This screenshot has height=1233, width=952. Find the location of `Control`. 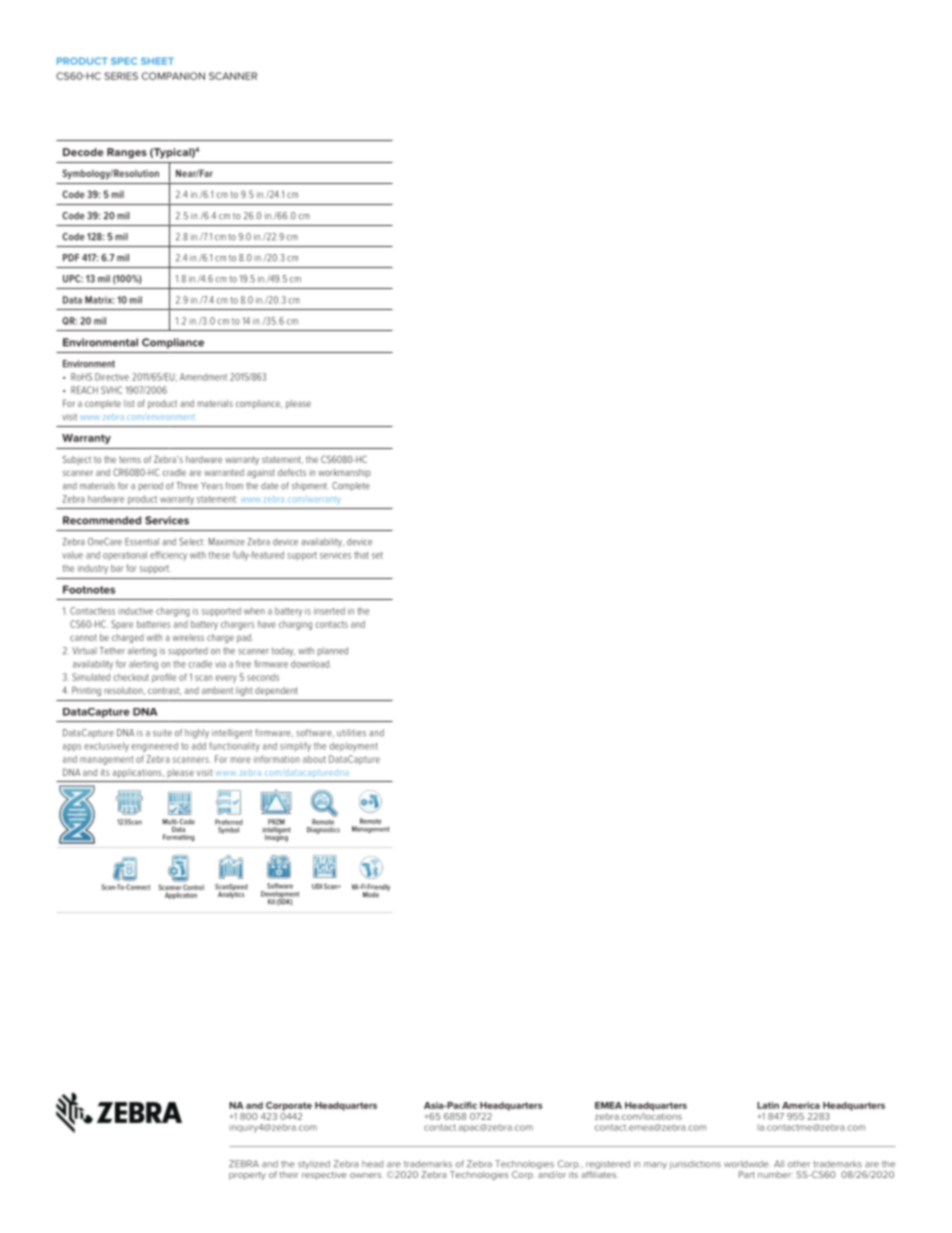

Control is located at coordinates (193, 887).
